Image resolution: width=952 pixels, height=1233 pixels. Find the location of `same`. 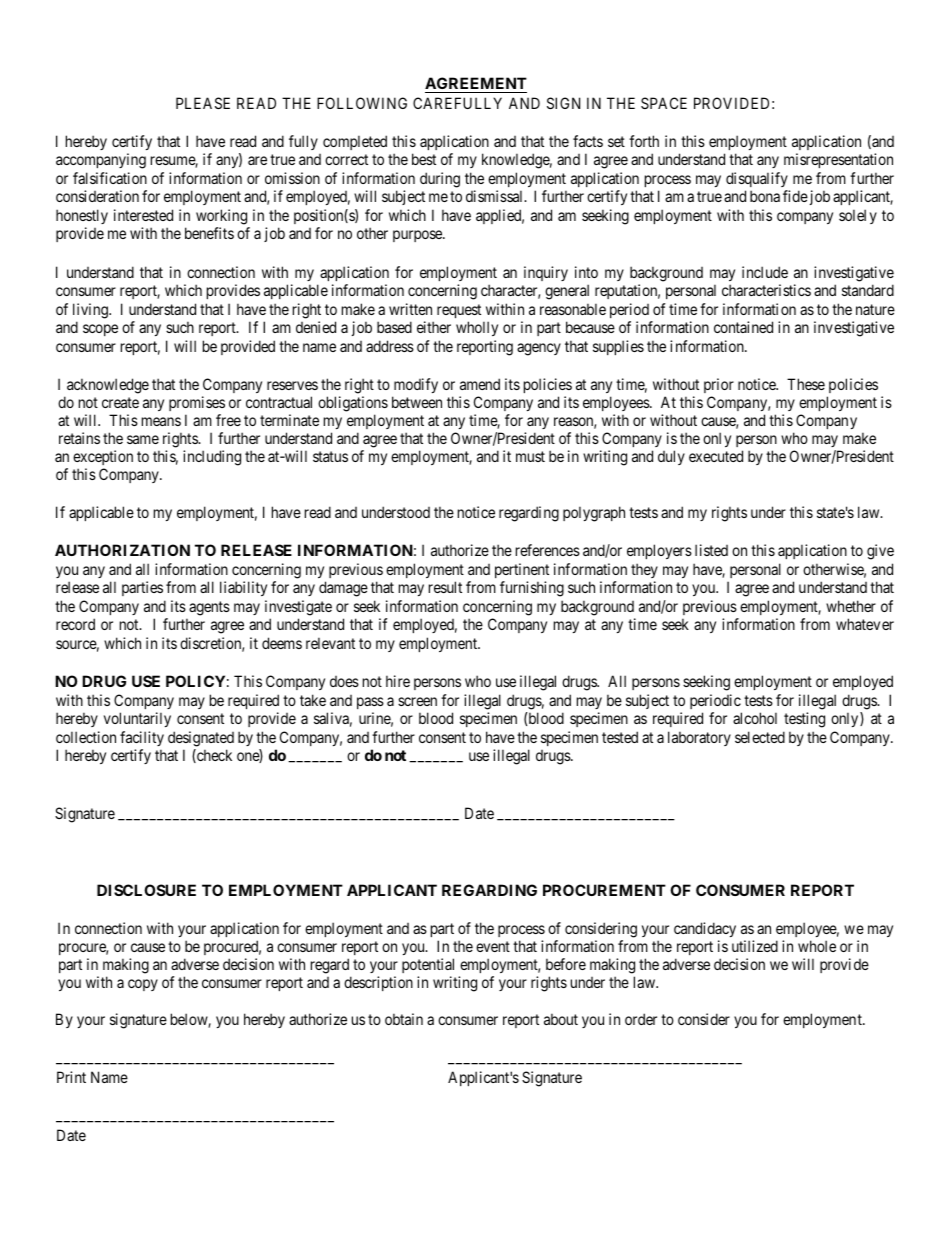

same is located at coordinates (143, 439).
